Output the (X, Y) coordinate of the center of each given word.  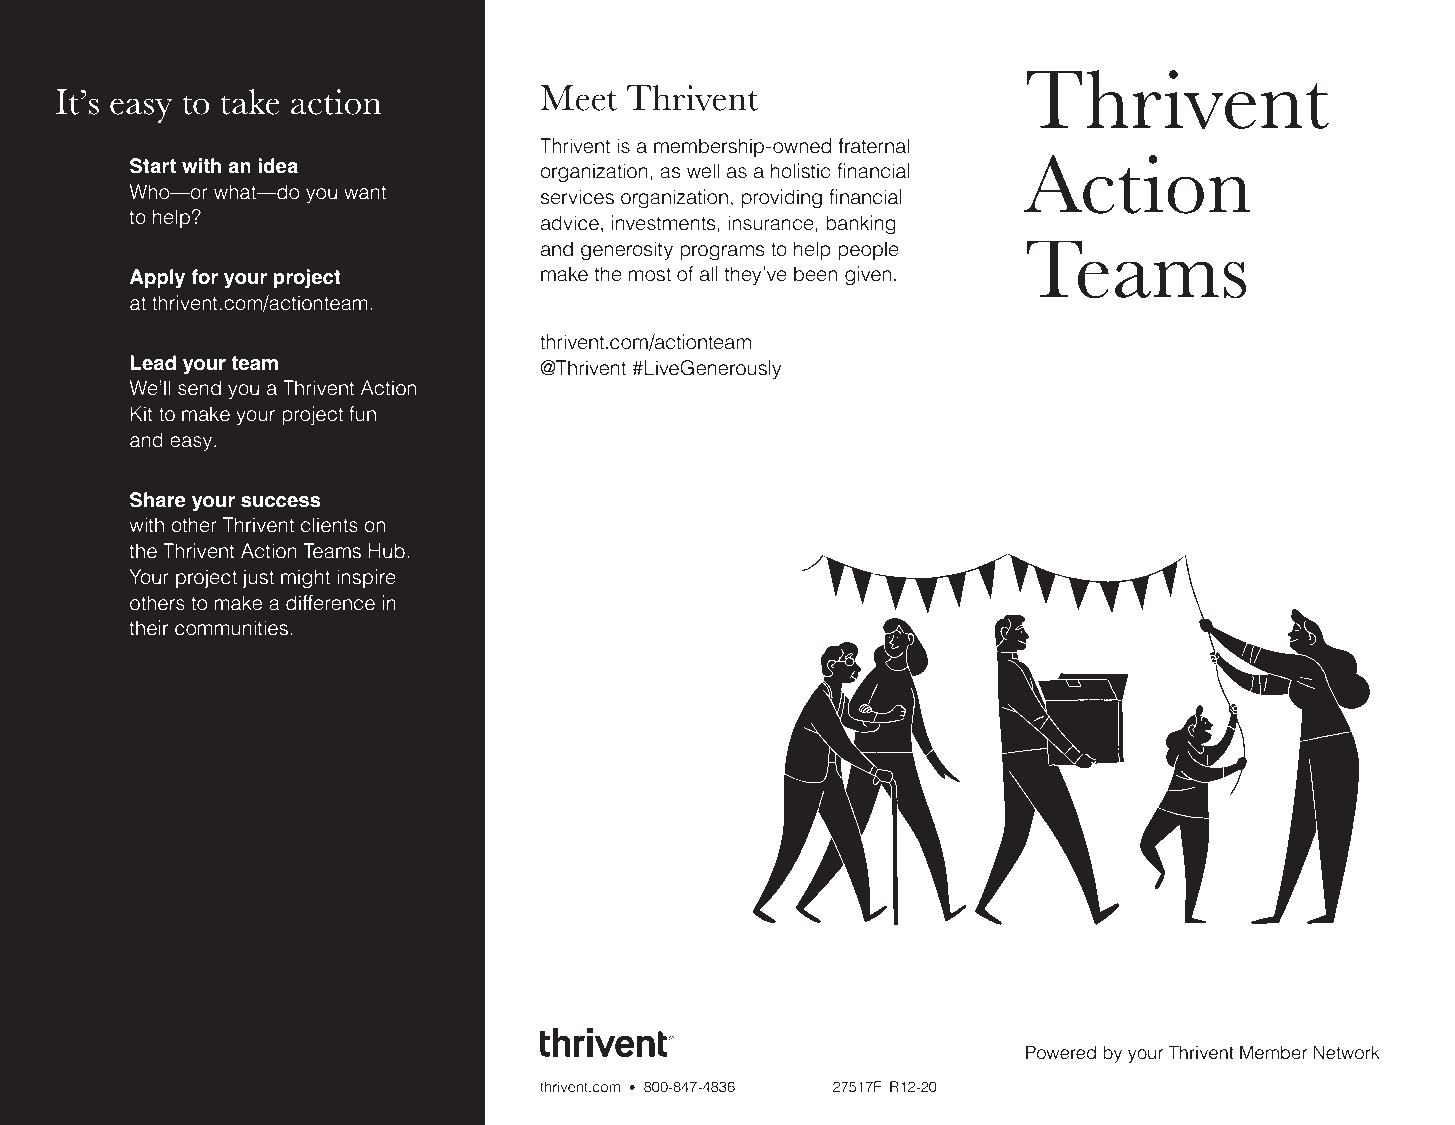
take (250, 102)
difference (330, 603)
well (703, 171)
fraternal (874, 146)
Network (1346, 1052)
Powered (1061, 1052)
